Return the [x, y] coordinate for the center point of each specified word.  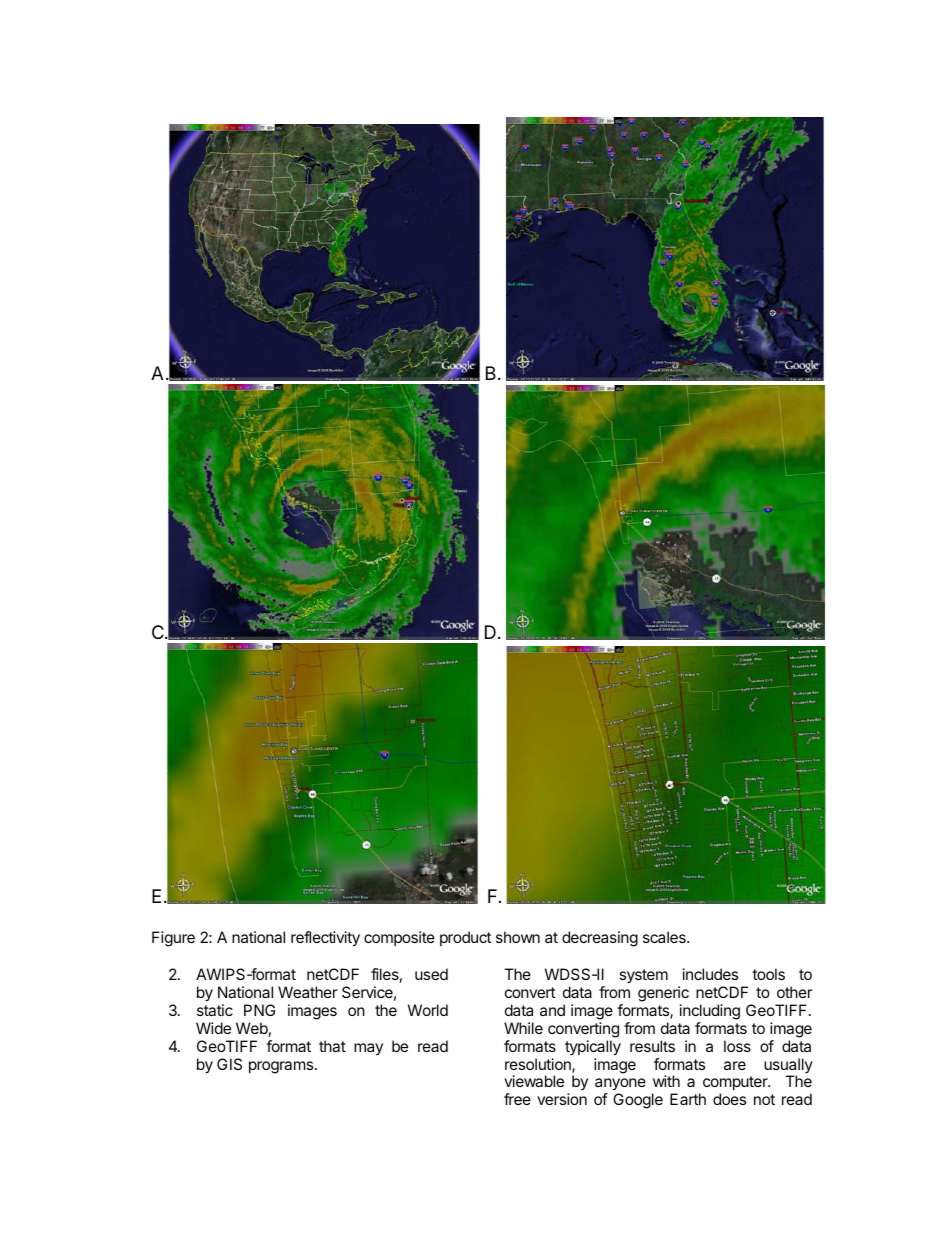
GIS [229, 1064]
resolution [539, 1065]
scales [665, 937]
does [729, 1099]
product [465, 938]
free [517, 1099]
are [735, 1065]
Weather [308, 992]
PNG [259, 1010]
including [710, 1012]
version [562, 1099]
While [523, 1028]
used [431, 974]
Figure [173, 939]
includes [710, 974]
